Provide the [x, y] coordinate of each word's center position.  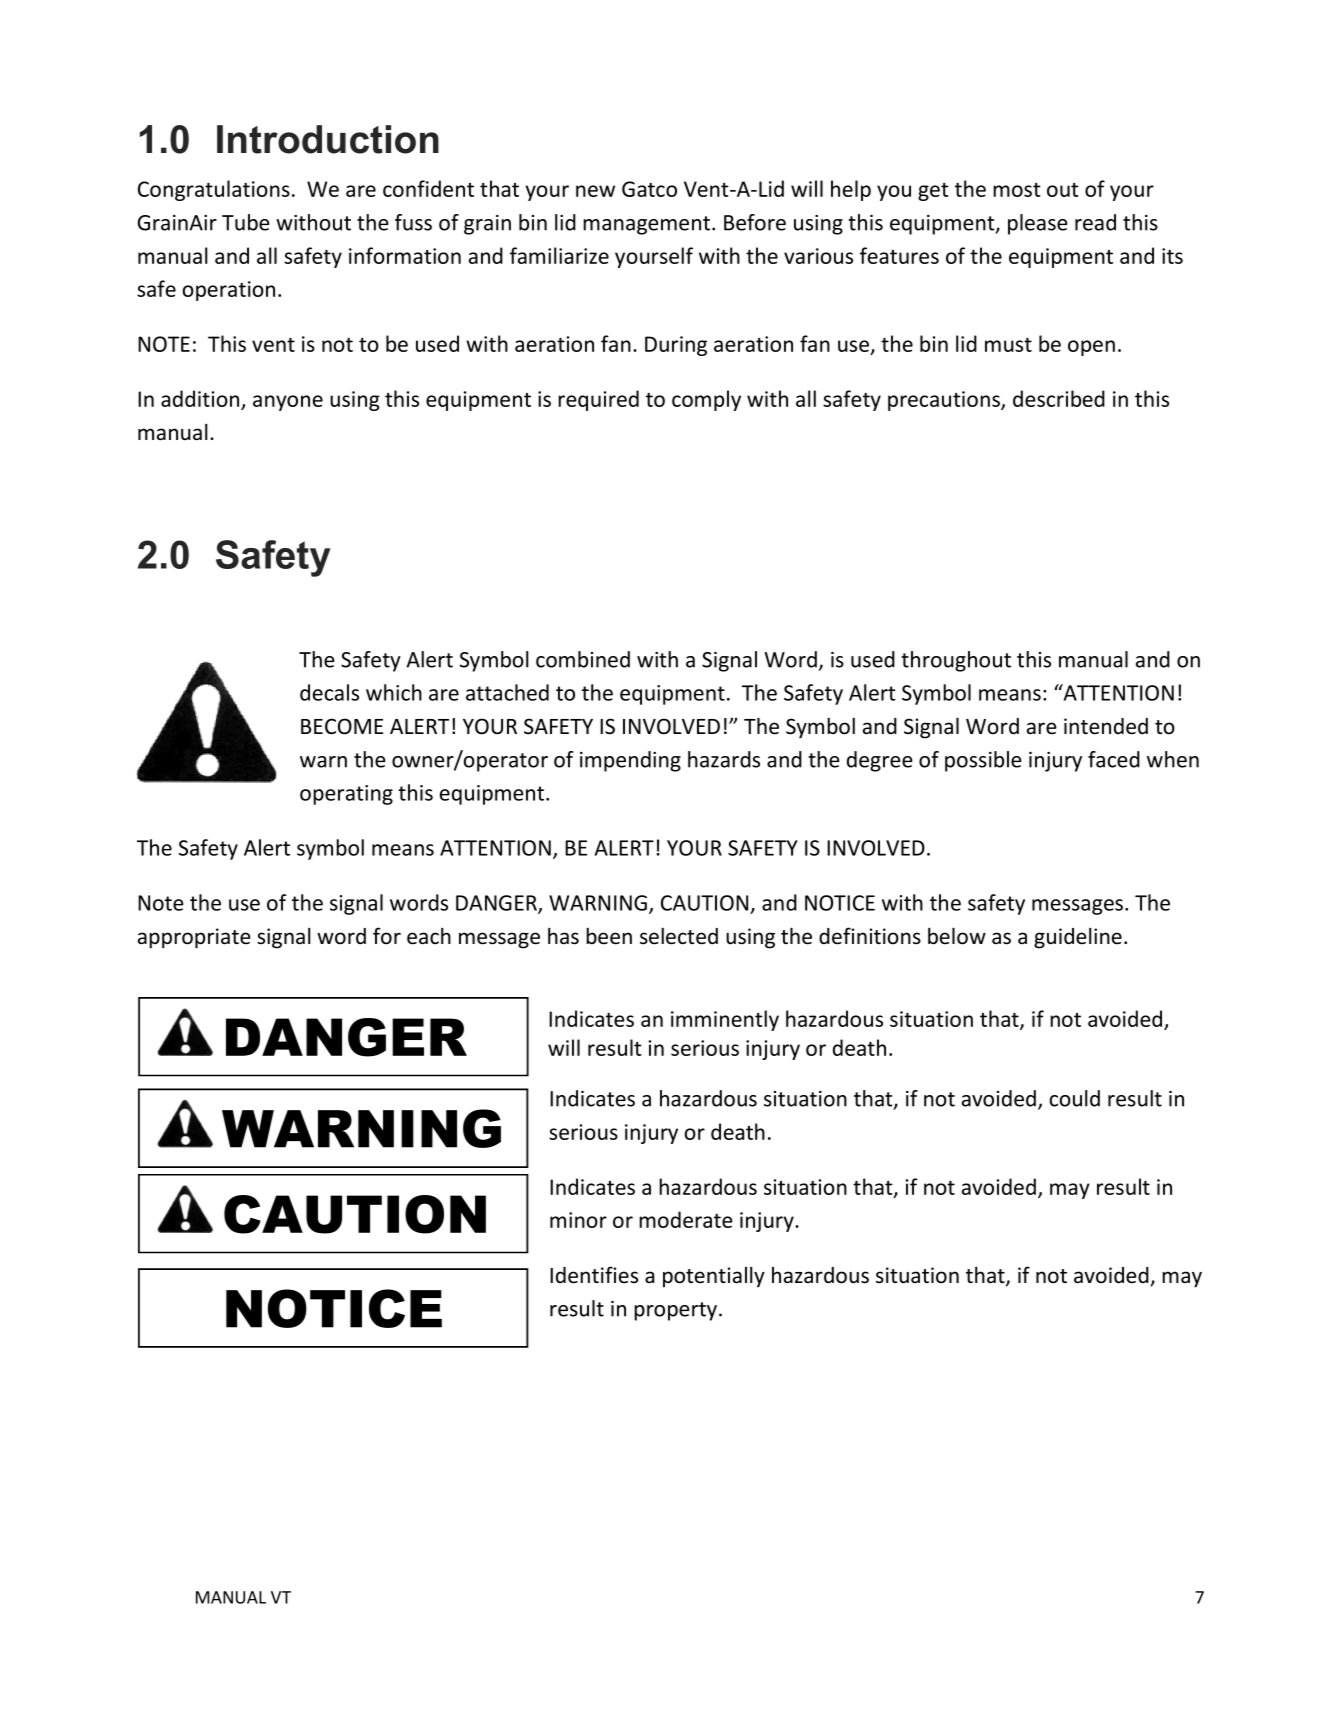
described [1059, 398]
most [1017, 190]
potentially [714, 1276]
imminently [725, 1020]
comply [706, 400]
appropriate [194, 938]
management [648, 225]
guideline [1078, 938]
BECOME [342, 726]
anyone [288, 403]
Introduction [328, 139]
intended [1106, 726]
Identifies [594, 1275]
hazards [724, 759]
